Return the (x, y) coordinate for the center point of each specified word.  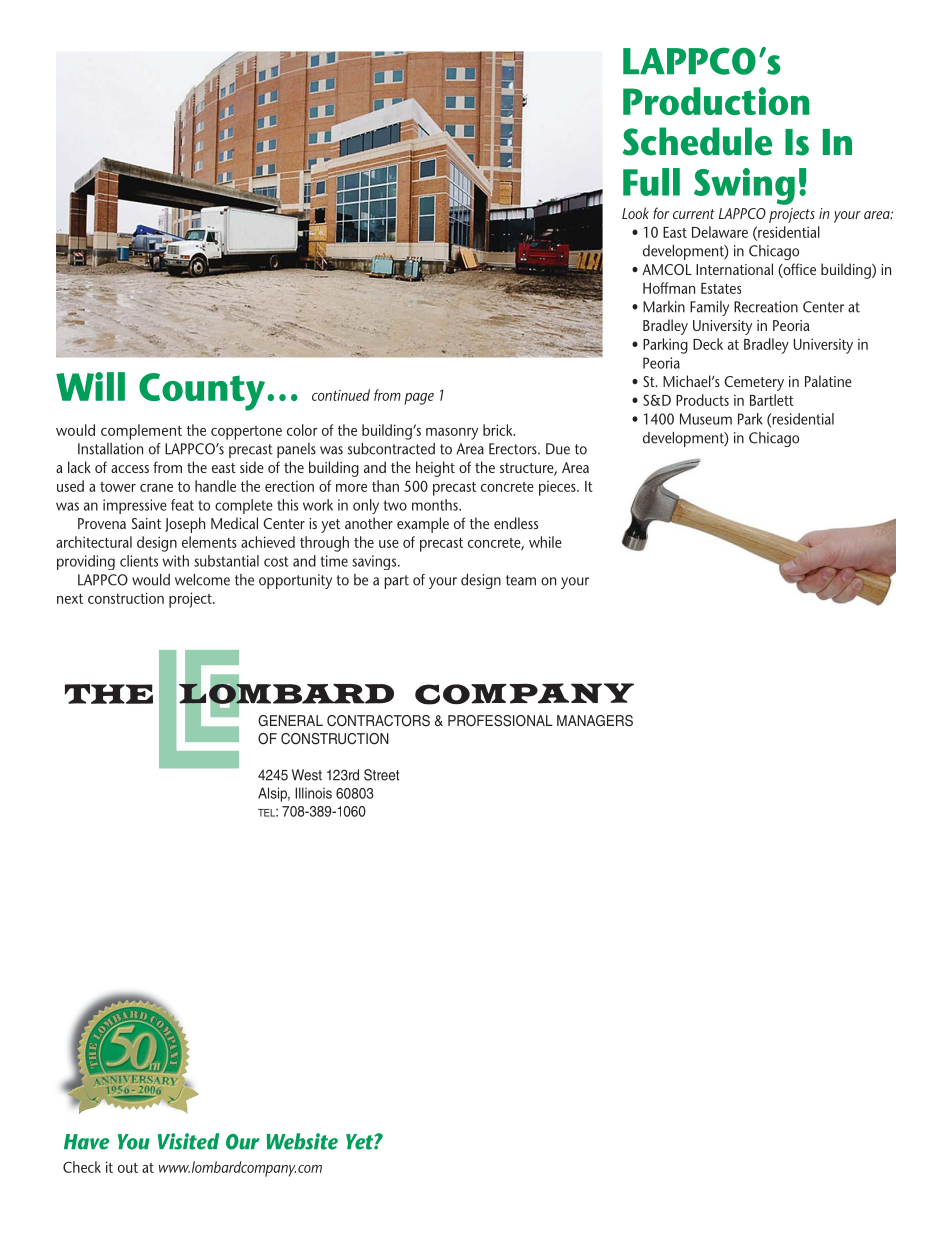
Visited (188, 1141)
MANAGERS (595, 721)
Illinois (313, 793)
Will (90, 386)
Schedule (697, 141)
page (419, 399)
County (202, 392)
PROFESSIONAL (500, 721)
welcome (202, 580)
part (397, 582)
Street (381, 775)
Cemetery (754, 383)
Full (651, 182)
